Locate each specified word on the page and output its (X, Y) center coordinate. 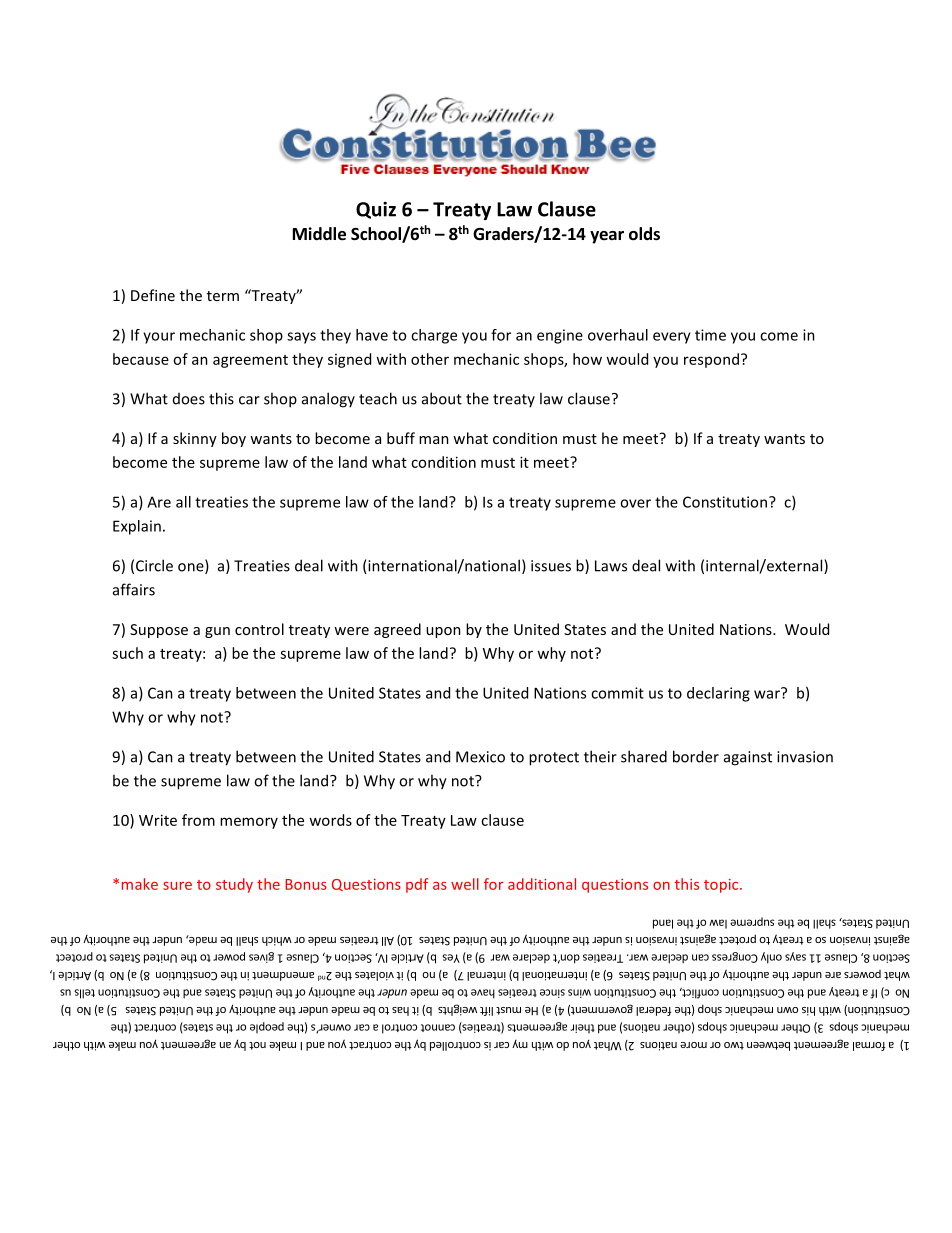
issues (551, 566)
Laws (611, 566)
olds (644, 234)
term (223, 296)
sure (177, 886)
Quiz (376, 210)
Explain (137, 527)
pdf (417, 885)
